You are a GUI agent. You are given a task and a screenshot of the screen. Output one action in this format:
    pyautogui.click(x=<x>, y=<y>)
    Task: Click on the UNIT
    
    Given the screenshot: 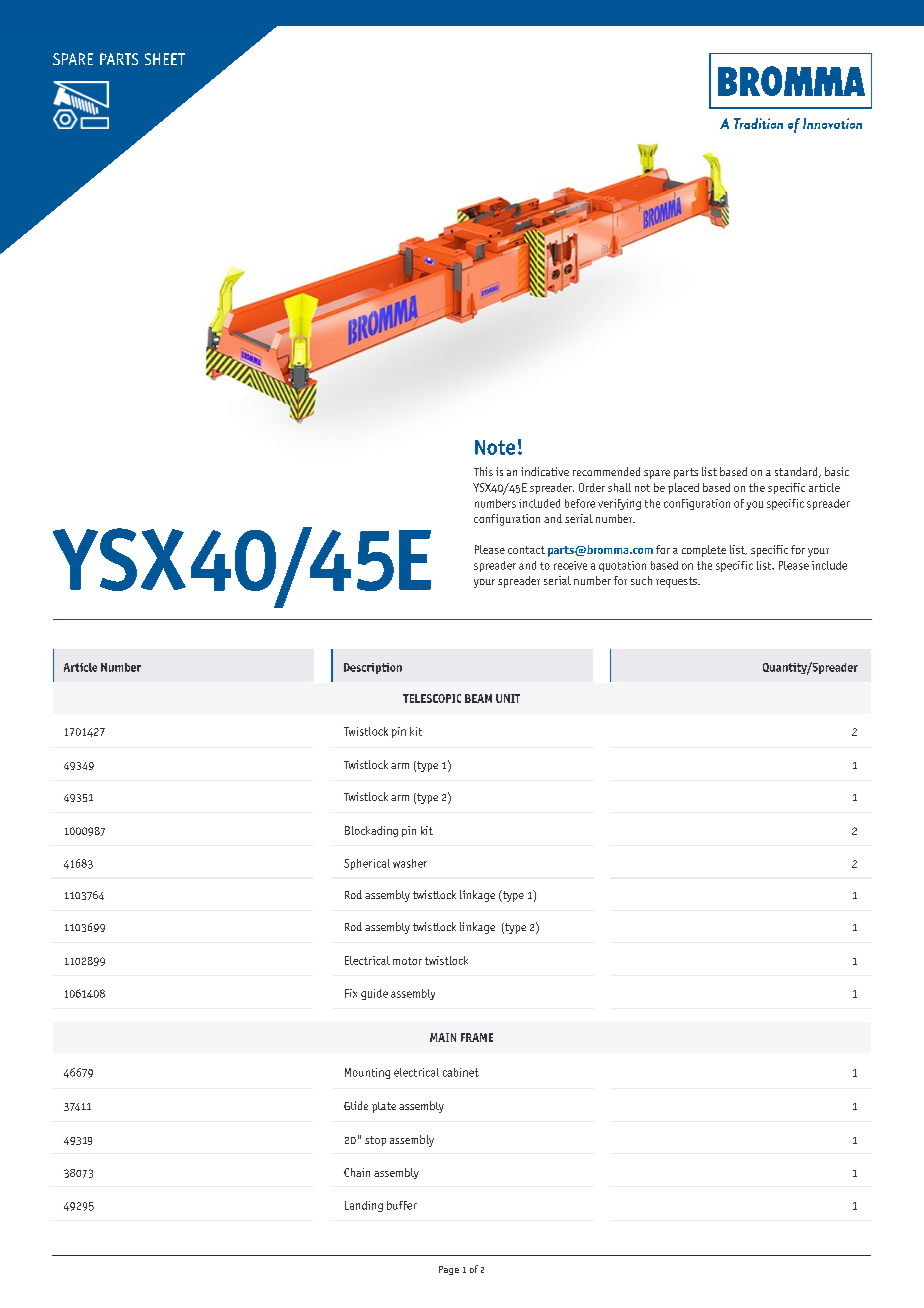 What is the action you would take?
    pyautogui.click(x=508, y=698)
